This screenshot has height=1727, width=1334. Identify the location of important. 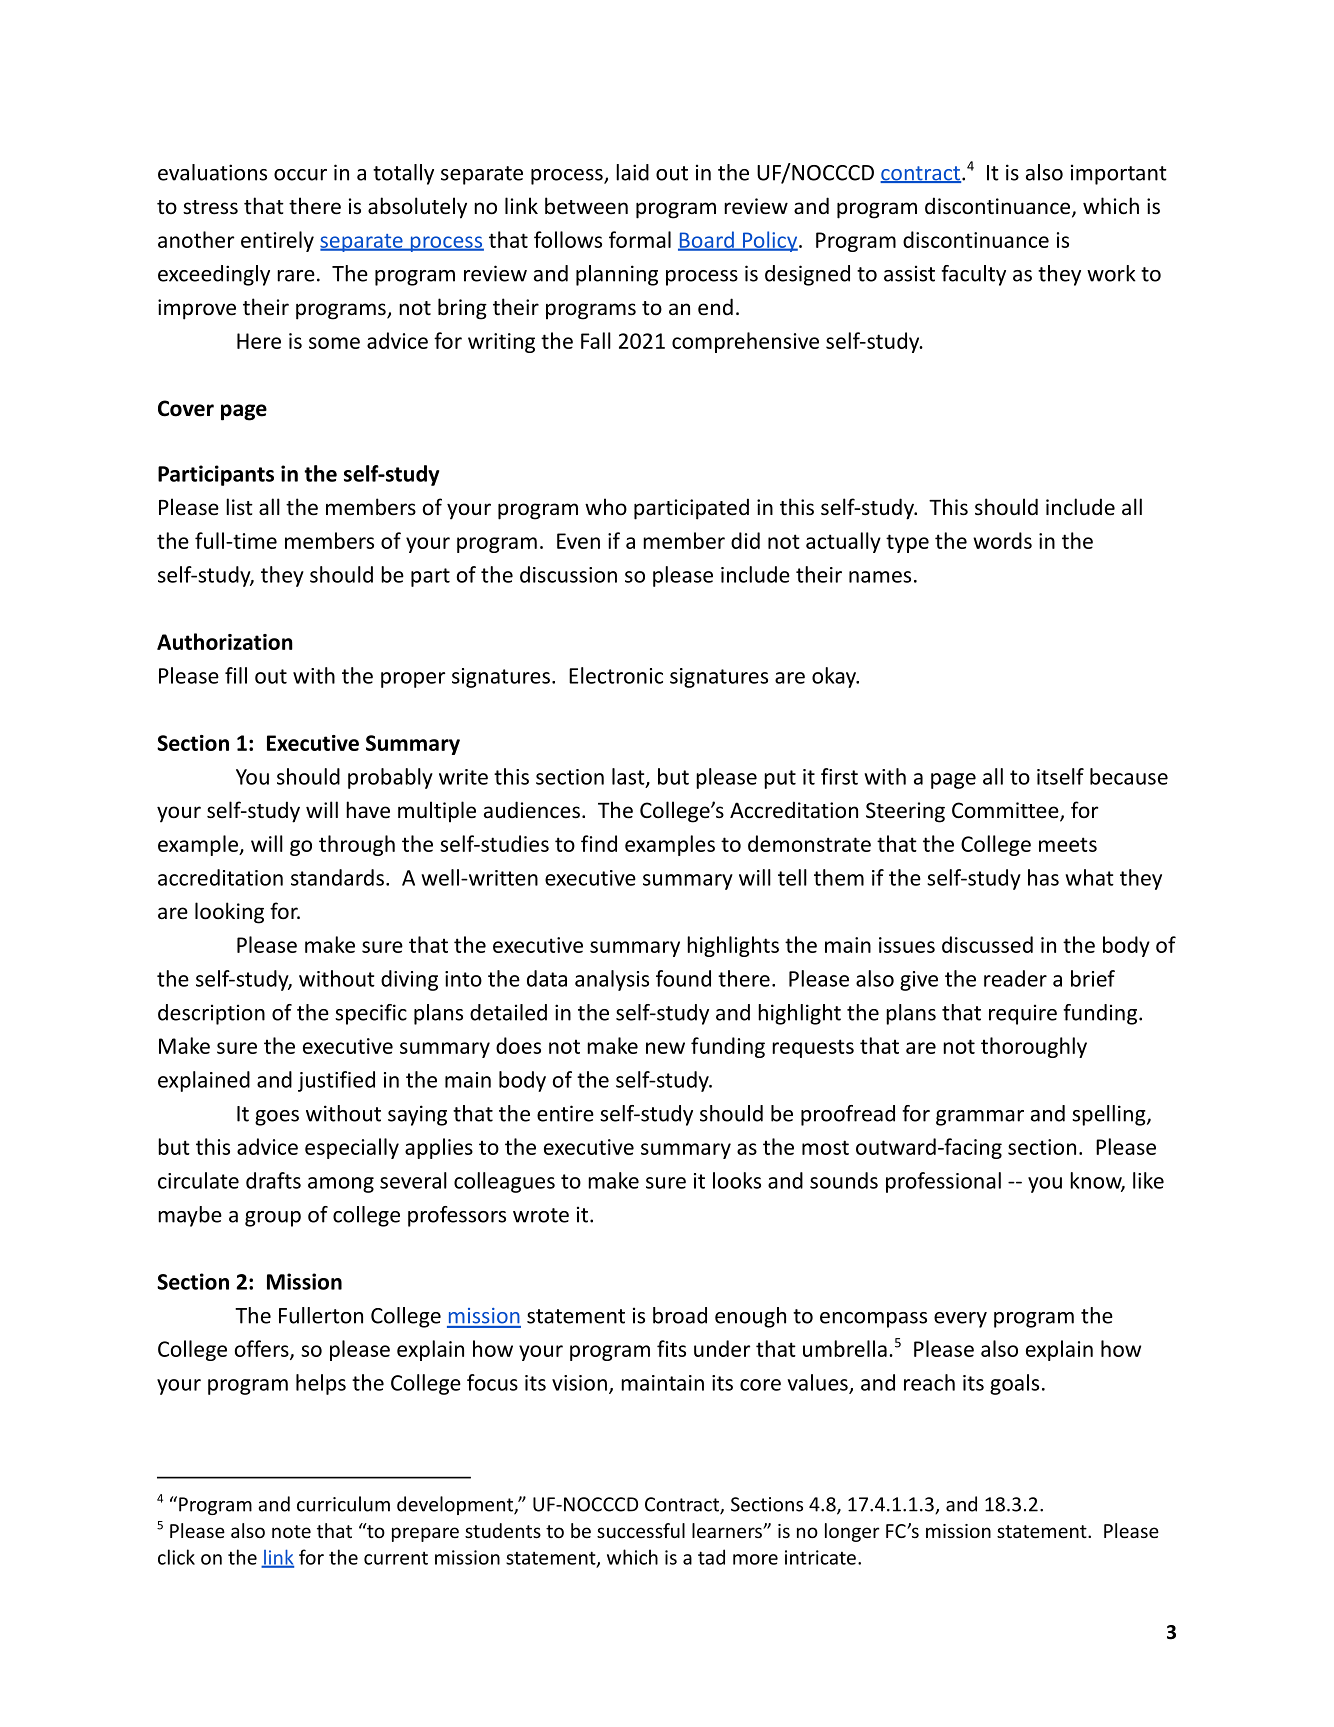
(1119, 174).
